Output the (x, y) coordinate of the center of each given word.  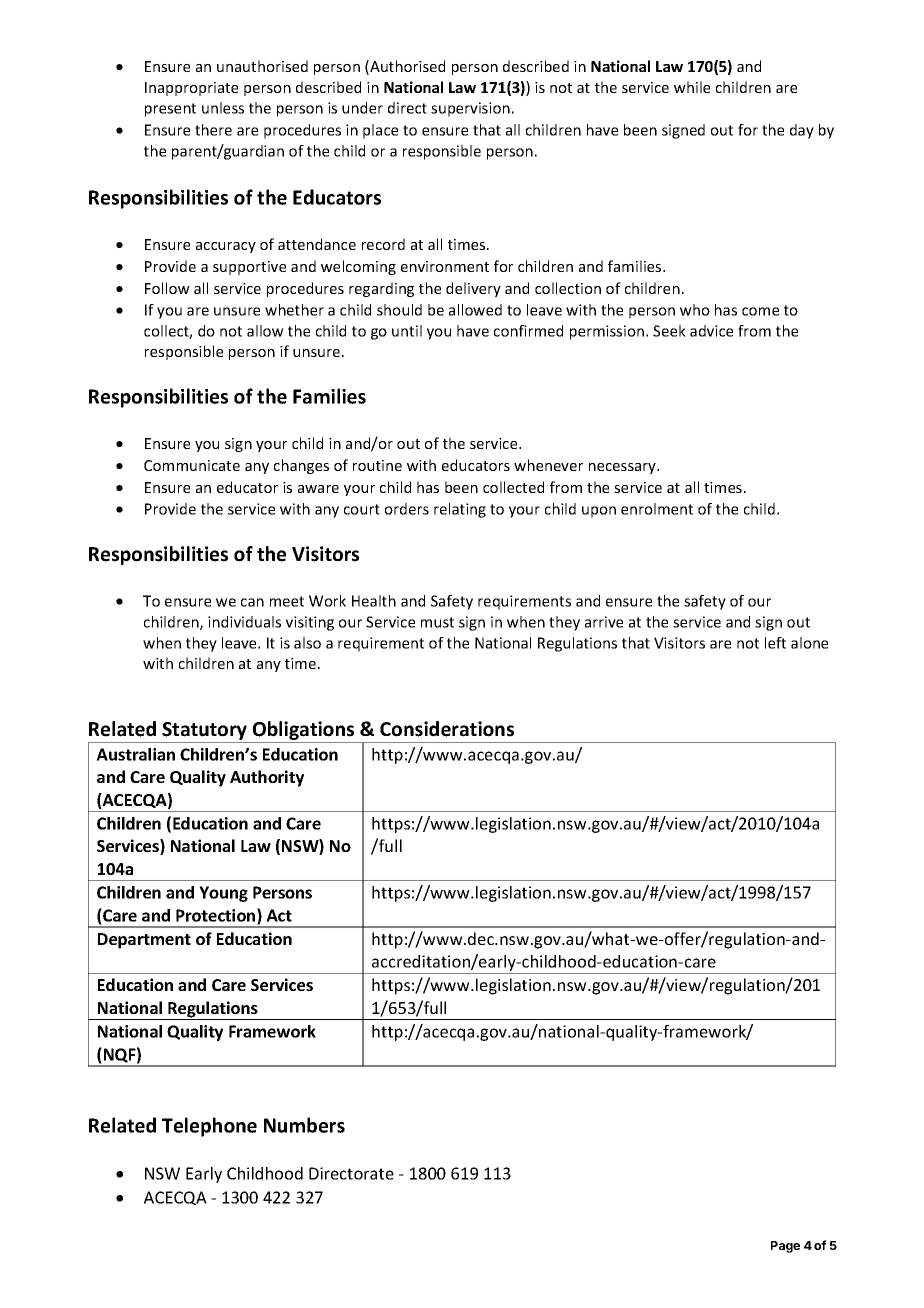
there (213, 130)
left (775, 643)
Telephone (209, 1127)
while (692, 87)
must (437, 622)
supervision (470, 109)
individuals (244, 622)
